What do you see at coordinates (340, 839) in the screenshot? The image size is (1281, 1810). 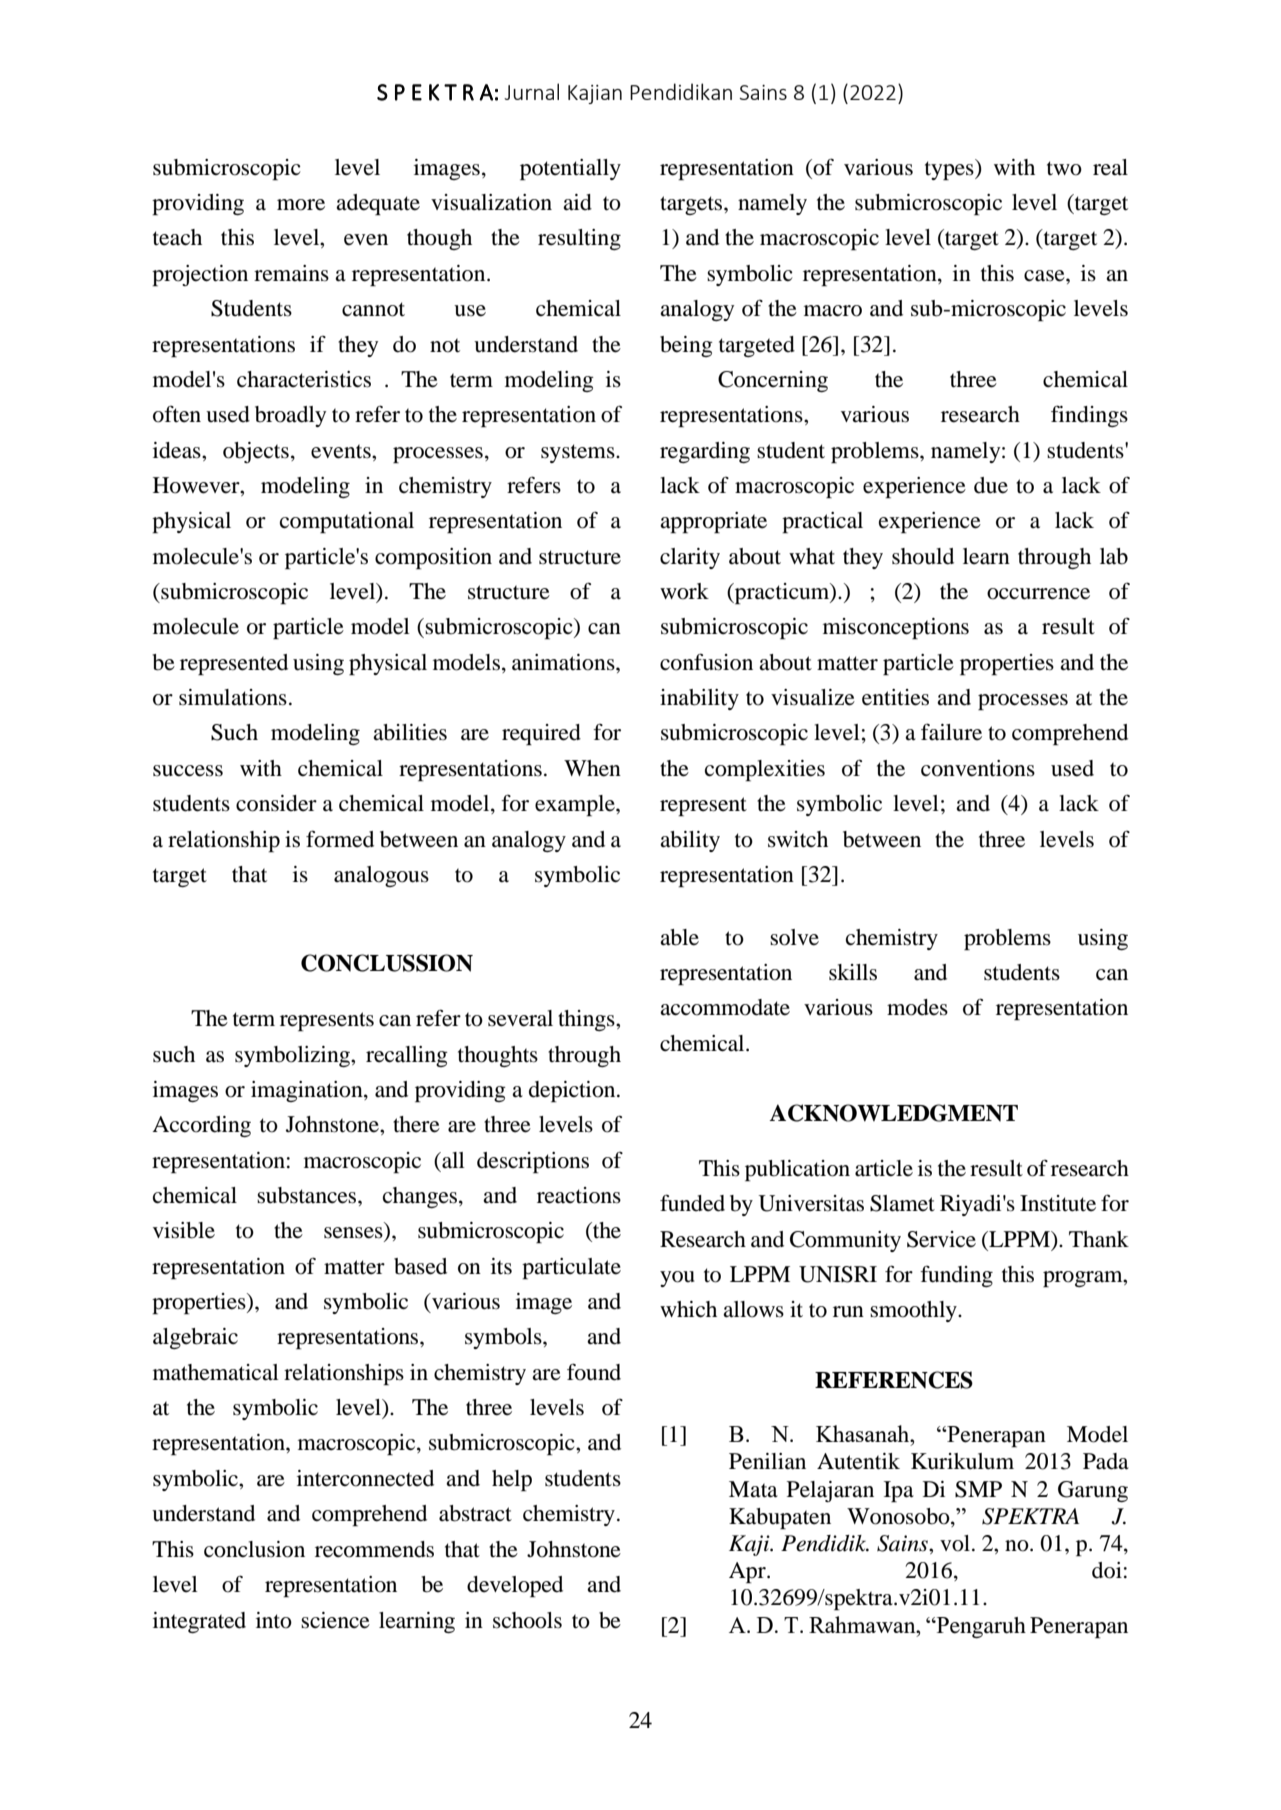 I see `formed` at bounding box center [340, 839].
